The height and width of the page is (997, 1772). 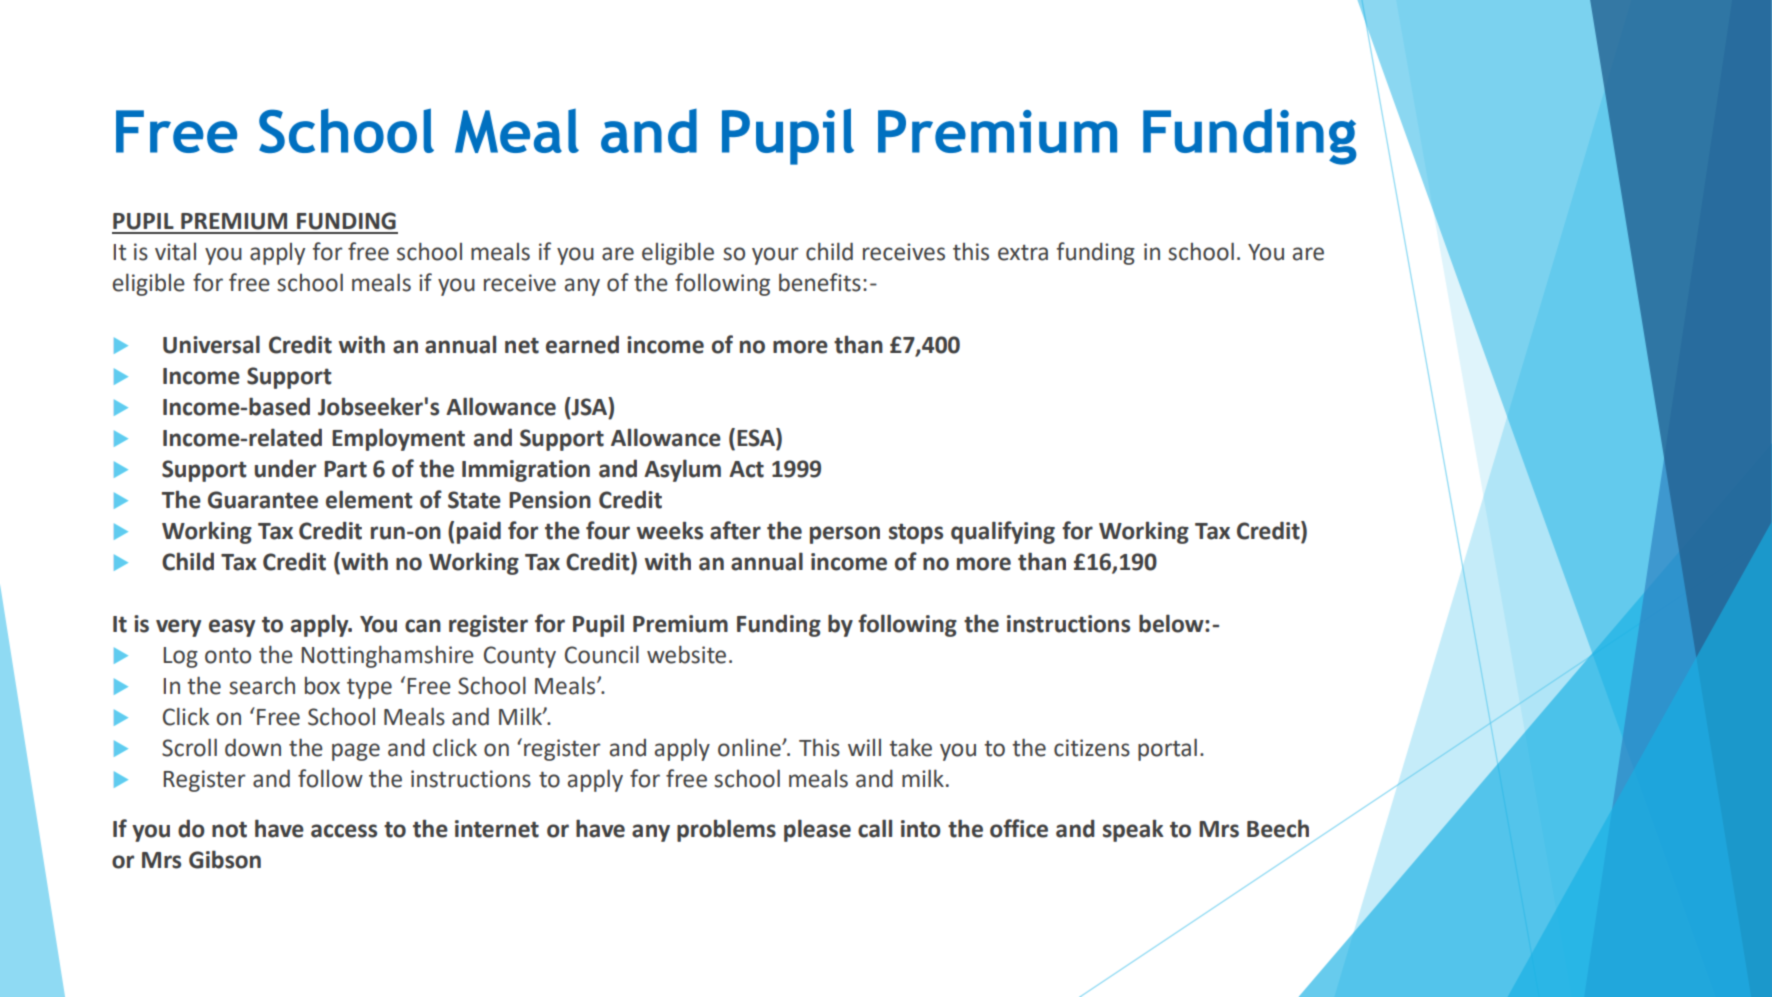 What do you see at coordinates (1023, 253) in the page?
I see `extra` at bounding box center [1023, 253].
